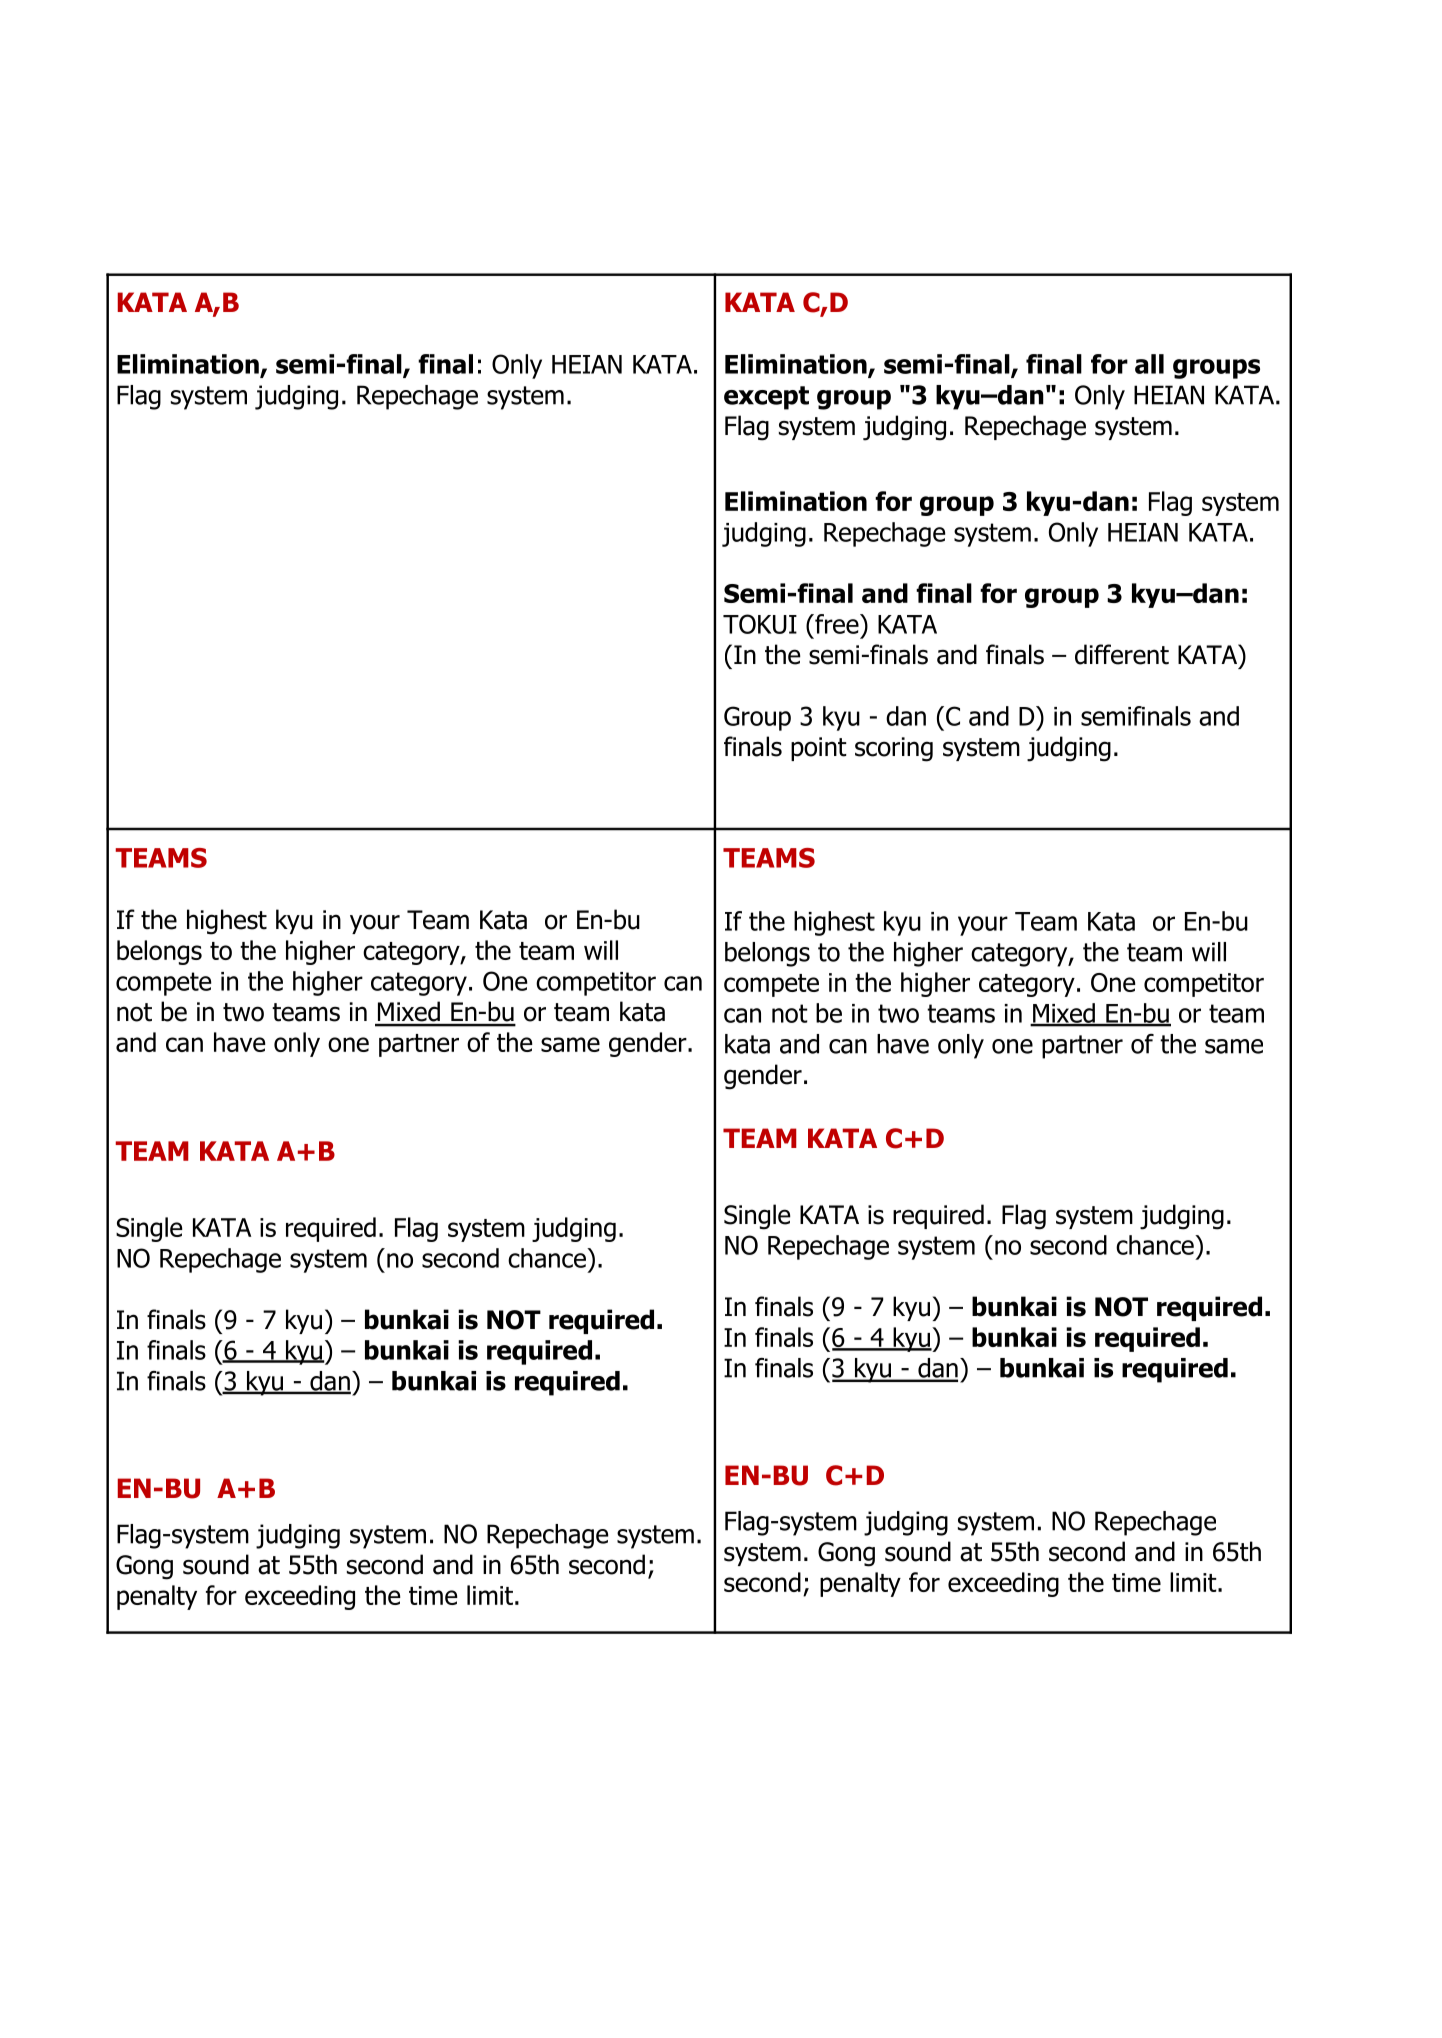 Image resolution: width=1442 pixels, height=2038 pixels. Describe the element at coordinates (766, 398) in the screenshot. I see `except` at that location.
